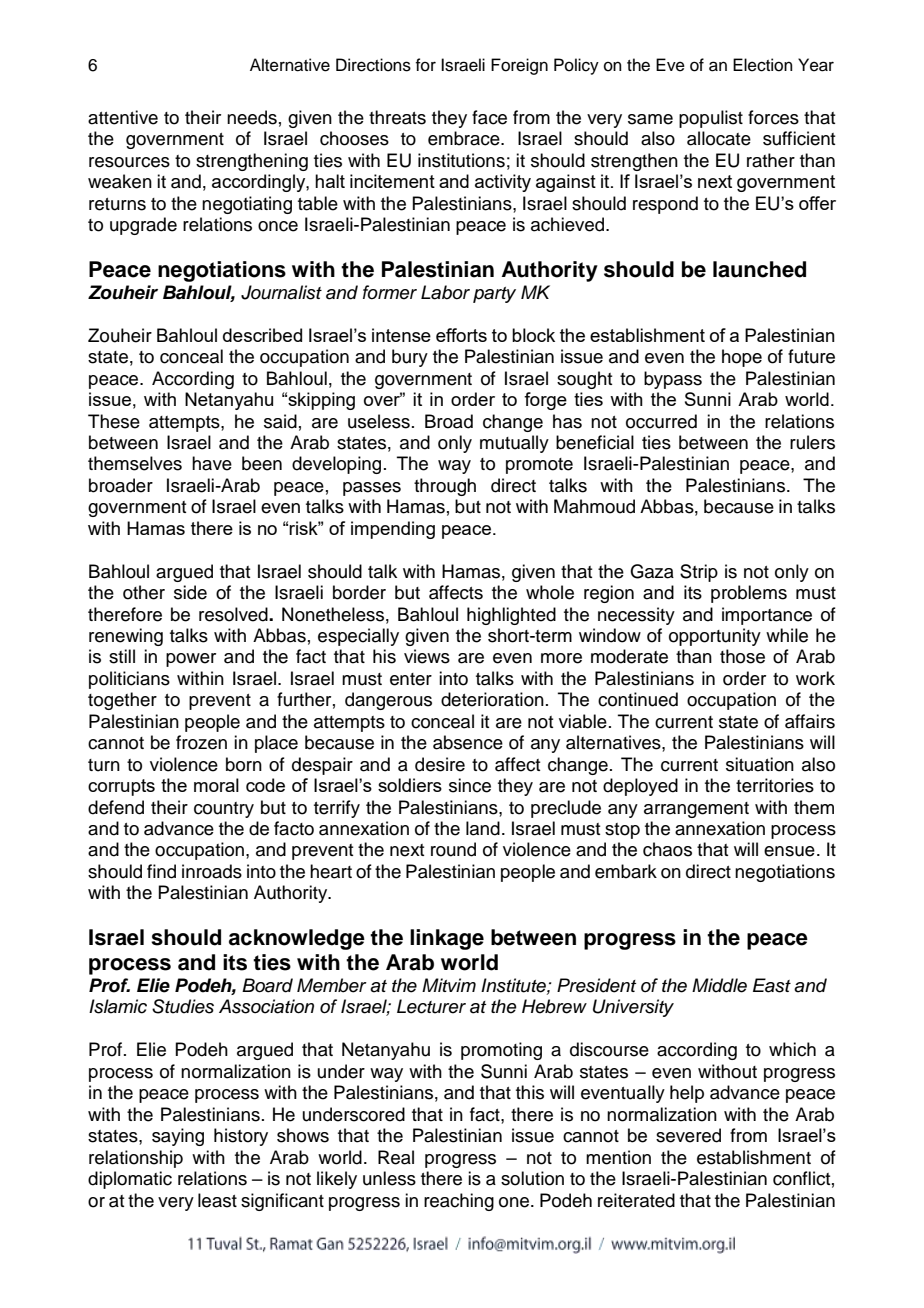  Describe the element at coordinates (212, 463) in the screenshot. I see `have` at that location.
